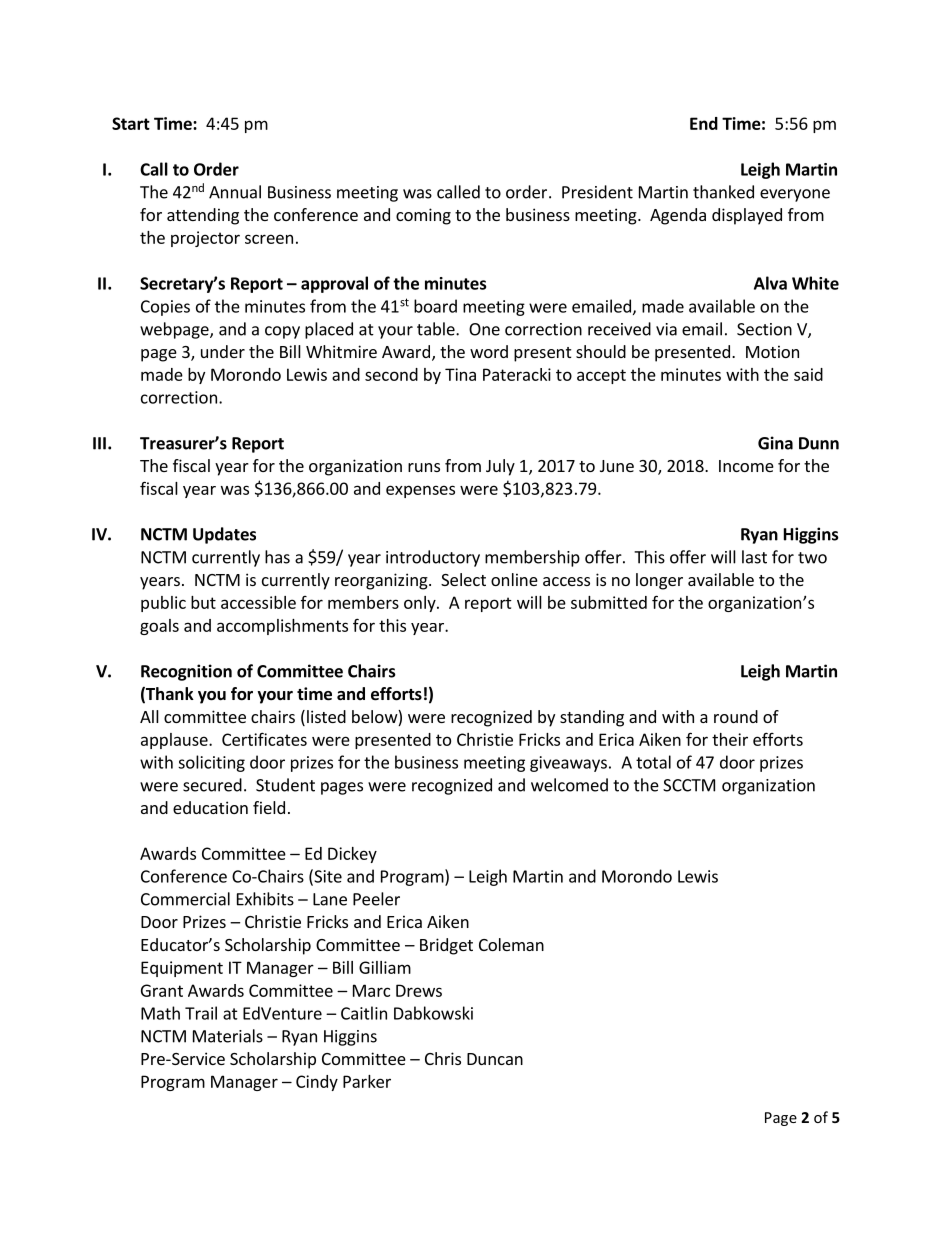  I want to click on Tina, so click(460, 374).
